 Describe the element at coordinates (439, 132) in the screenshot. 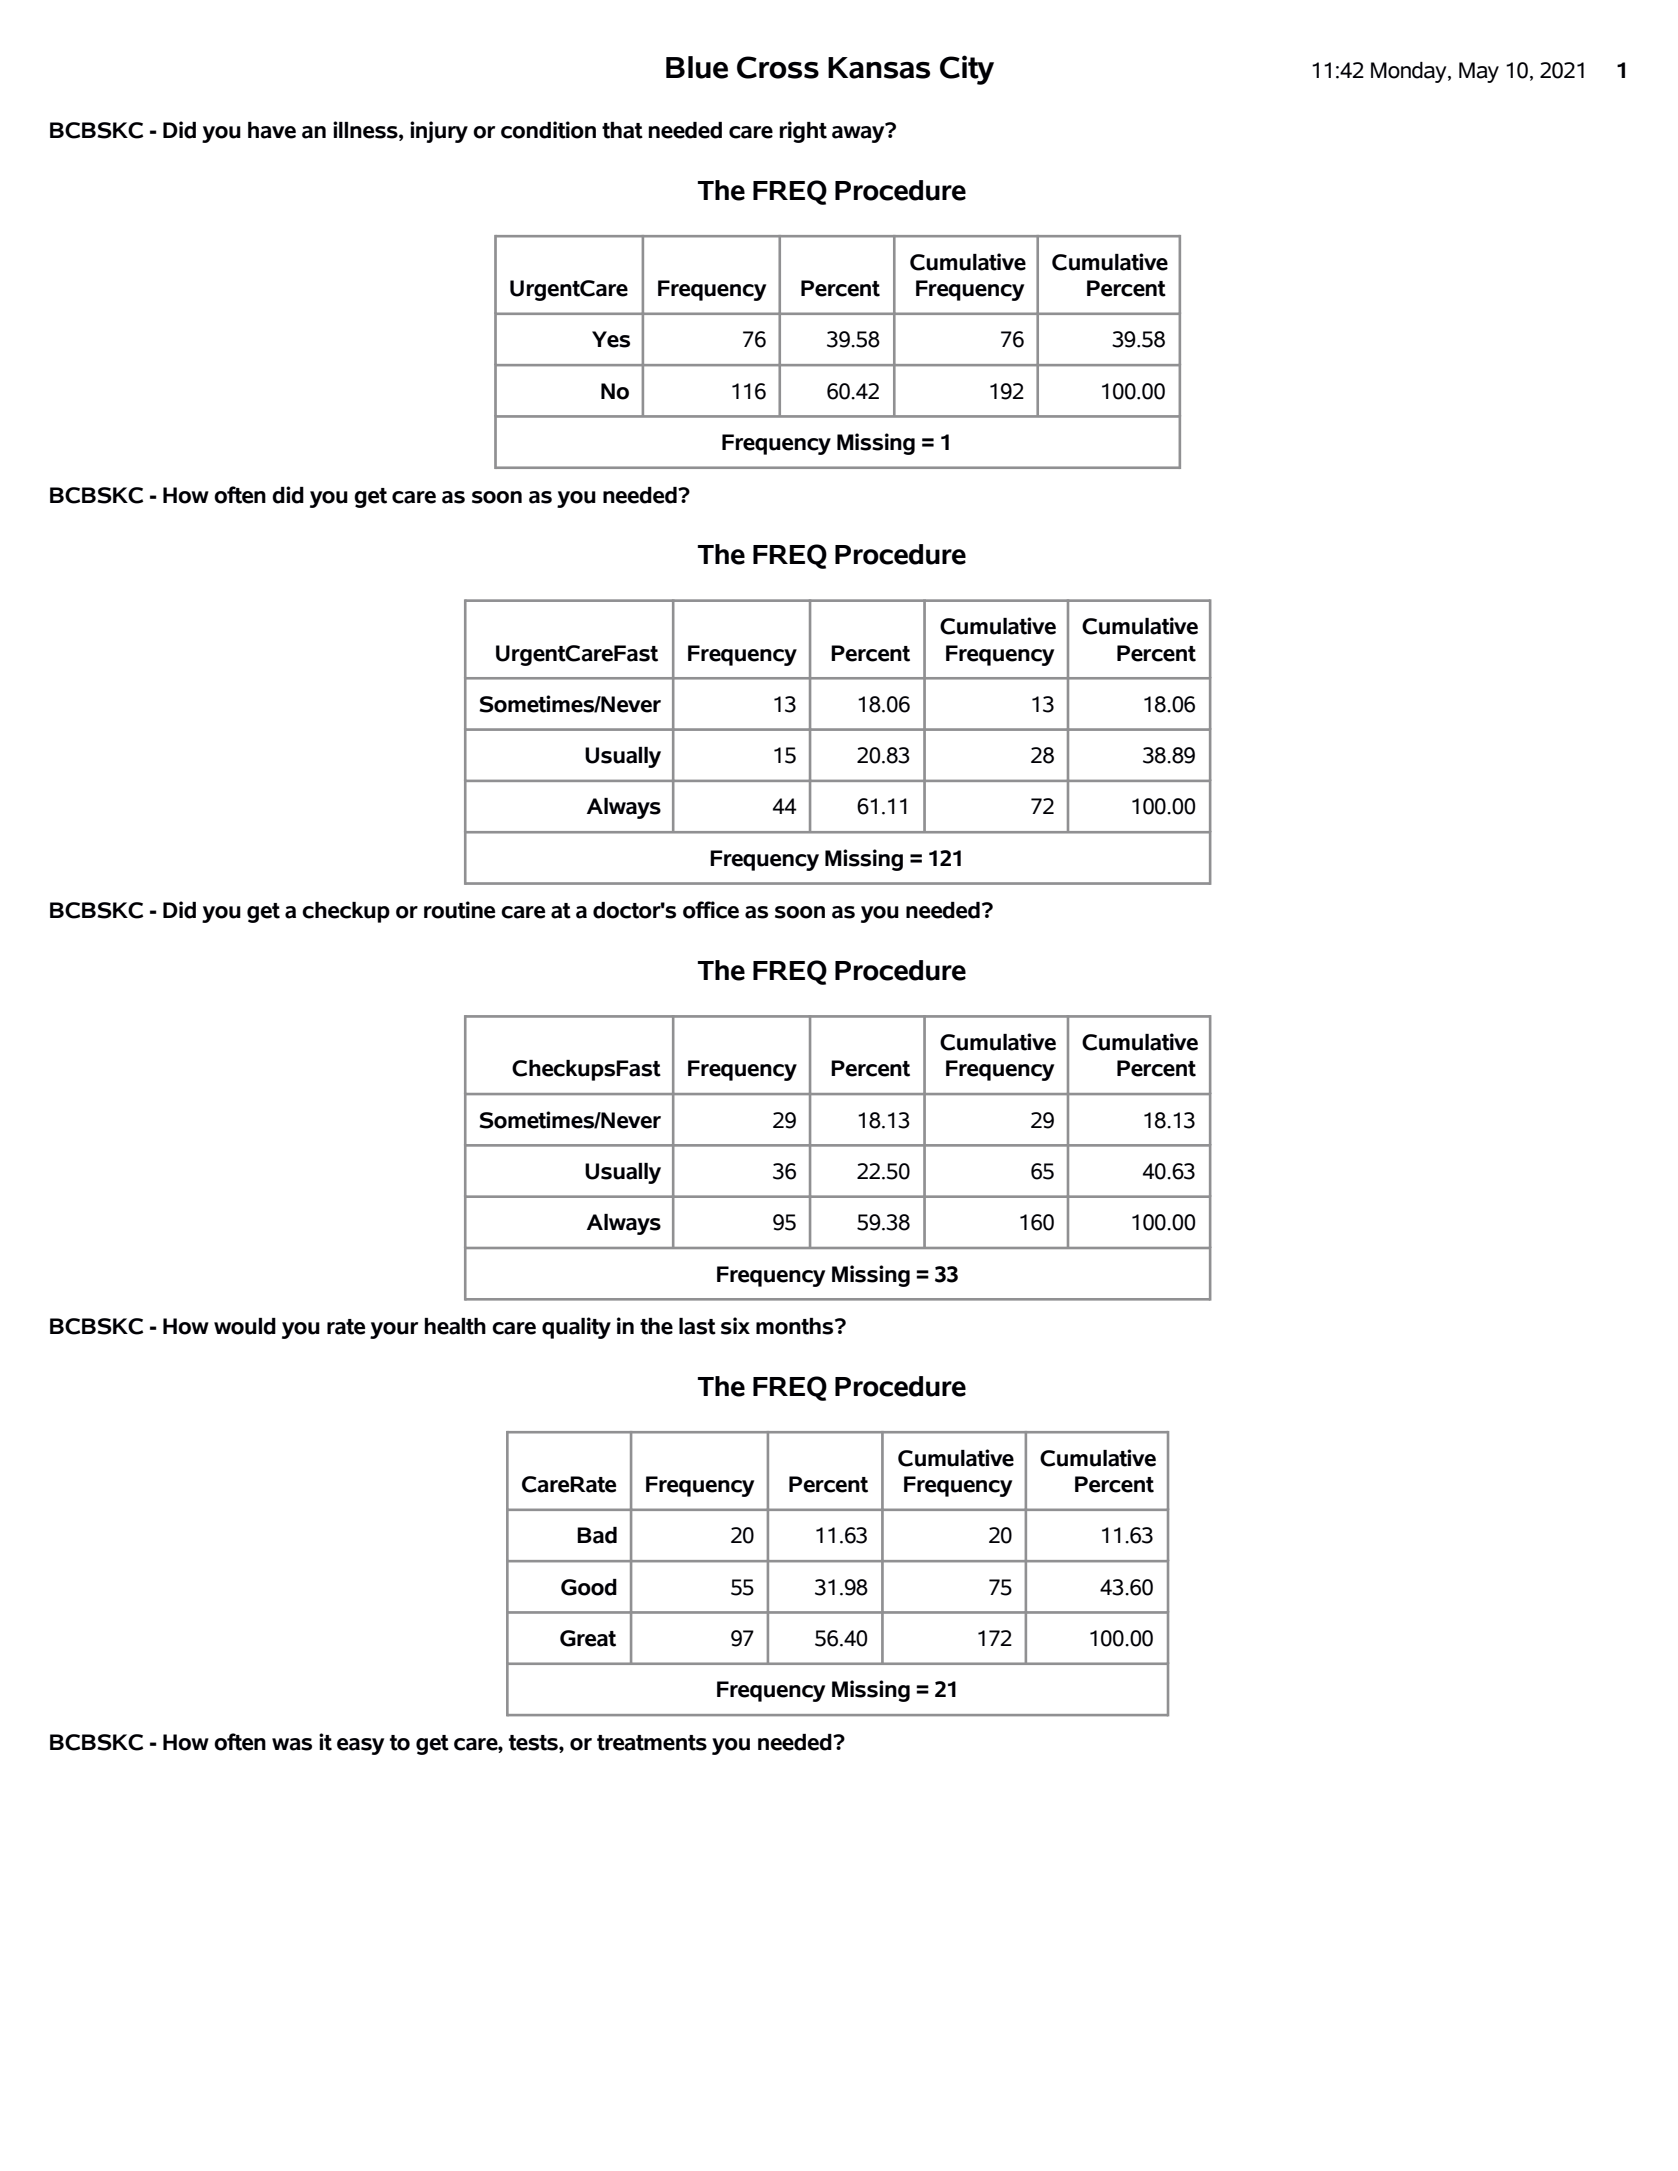

I see `injury` at that location.
